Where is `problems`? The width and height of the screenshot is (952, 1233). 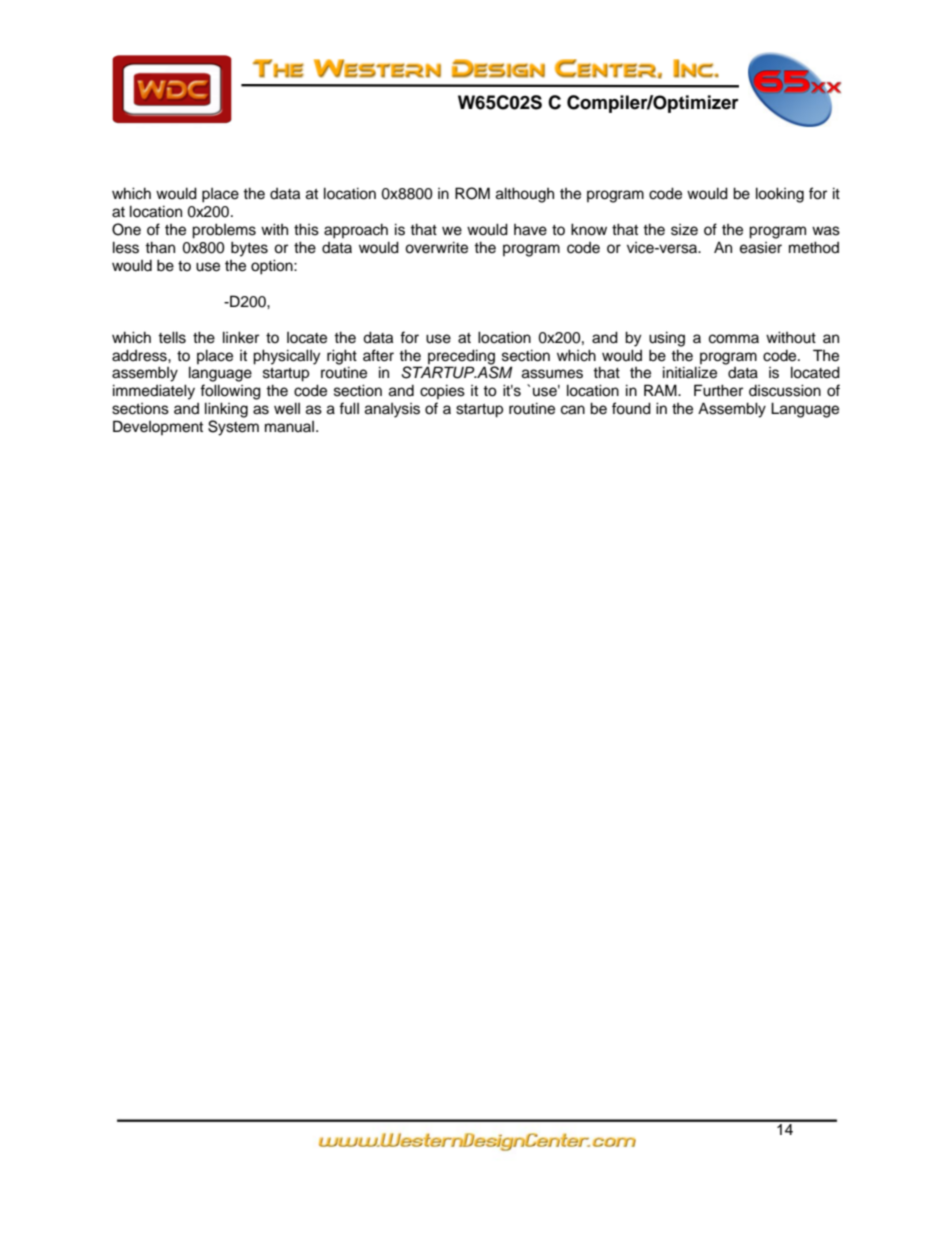
problems is located at coordinates (224, 231).
